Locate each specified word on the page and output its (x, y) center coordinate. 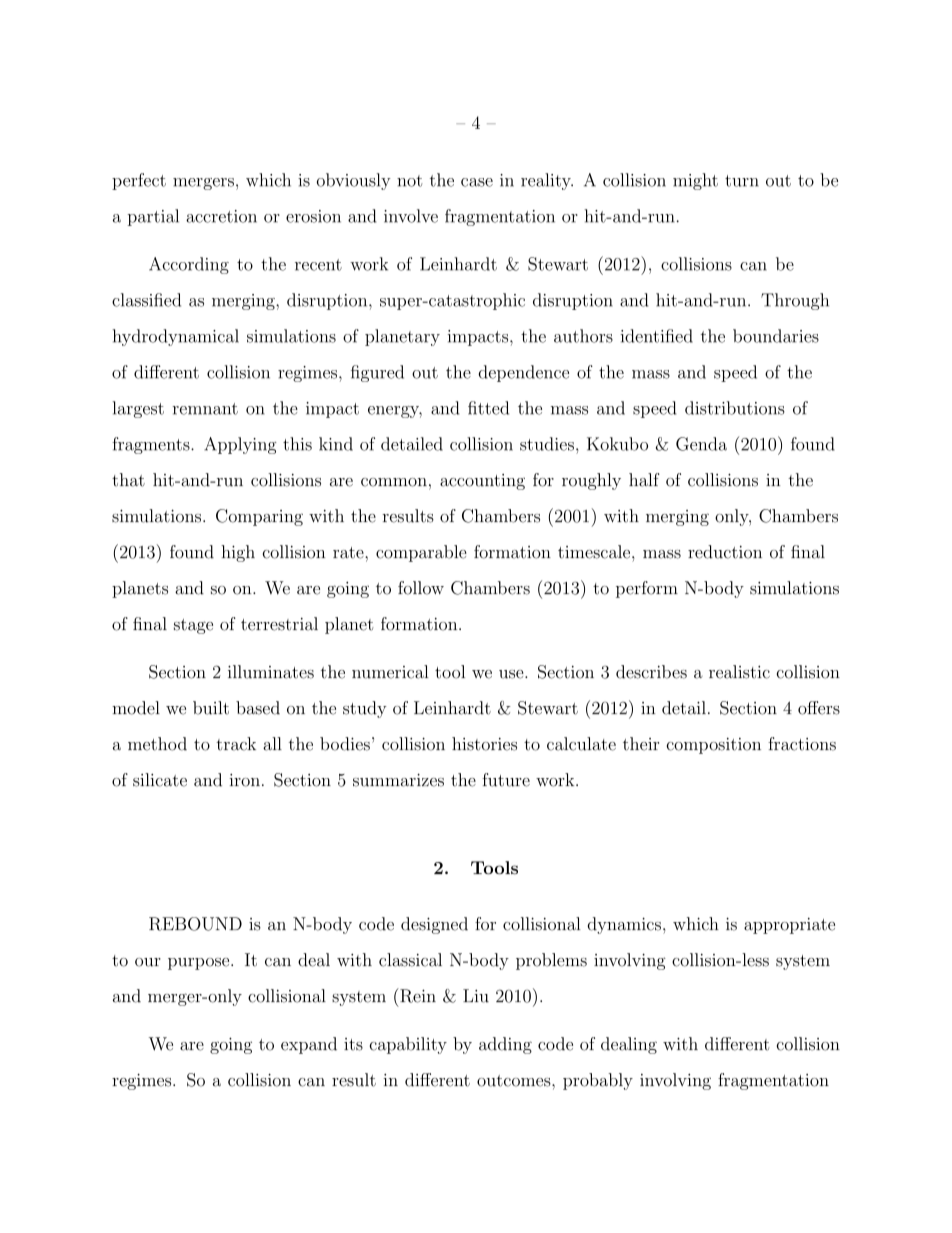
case (477, 182)
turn (742, 181)
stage (193, 626)
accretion (221, 216)
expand (309, 1045)
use (512, 674)
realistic (739, 672)
